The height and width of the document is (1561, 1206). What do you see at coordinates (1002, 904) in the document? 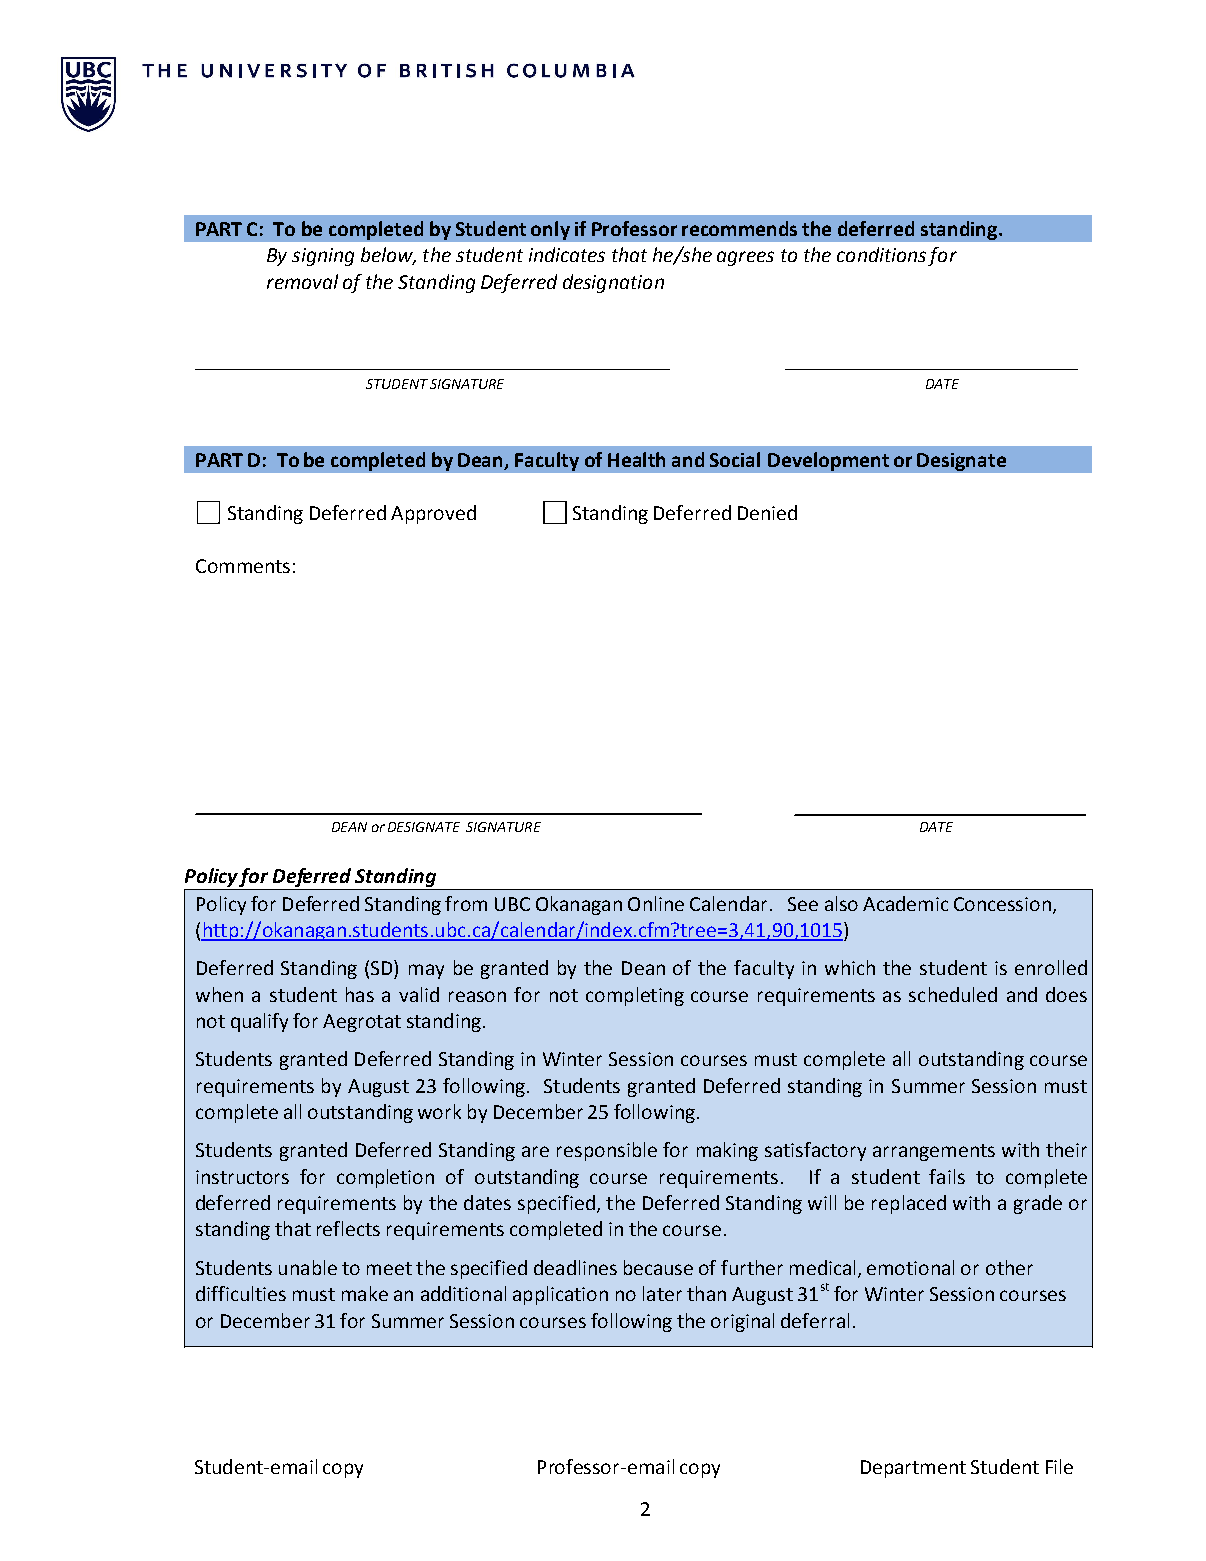
I see `Concession` at bounding box center [1002, 904].
